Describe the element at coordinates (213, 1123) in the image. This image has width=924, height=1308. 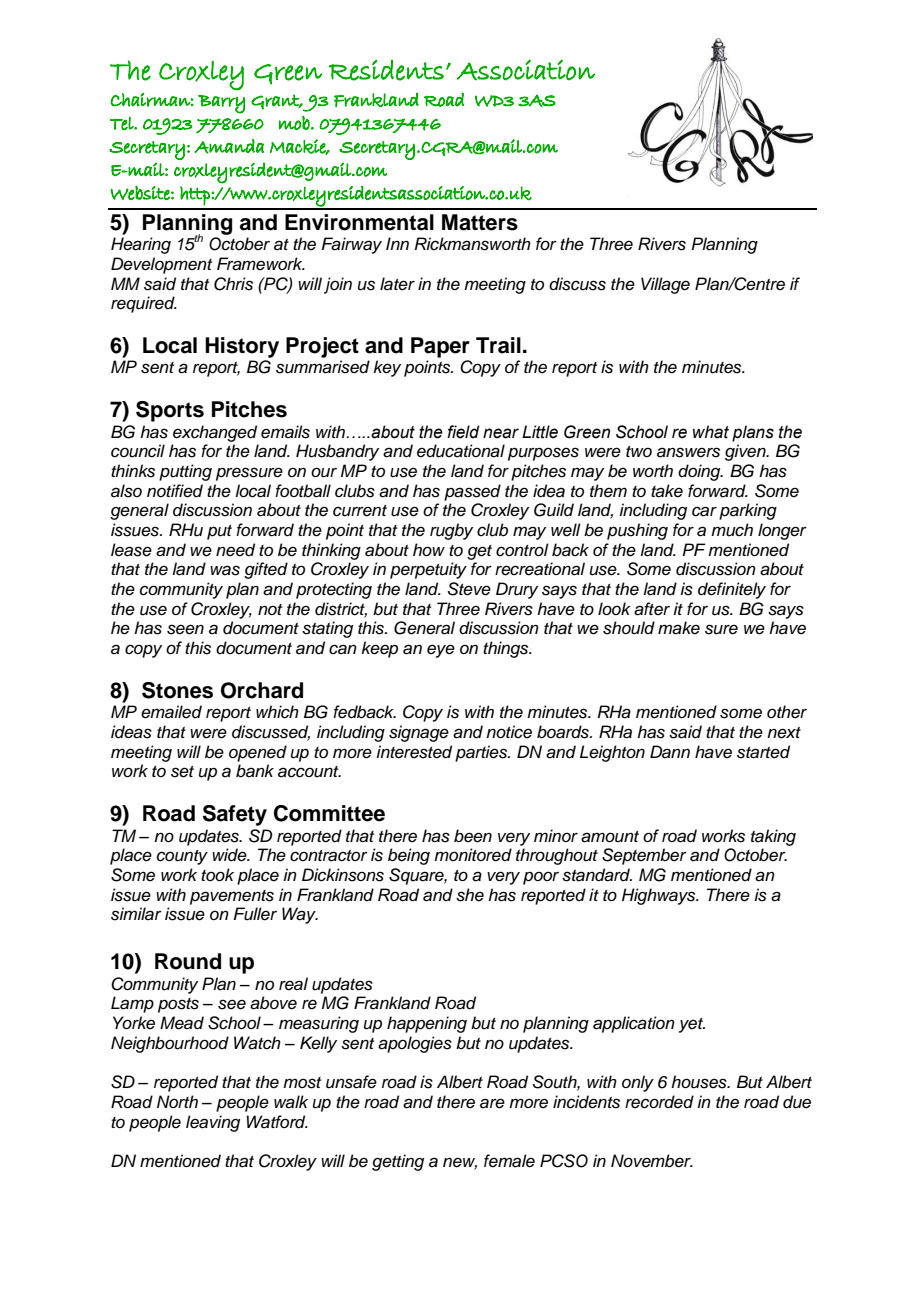
I see `leaving` at that location.
